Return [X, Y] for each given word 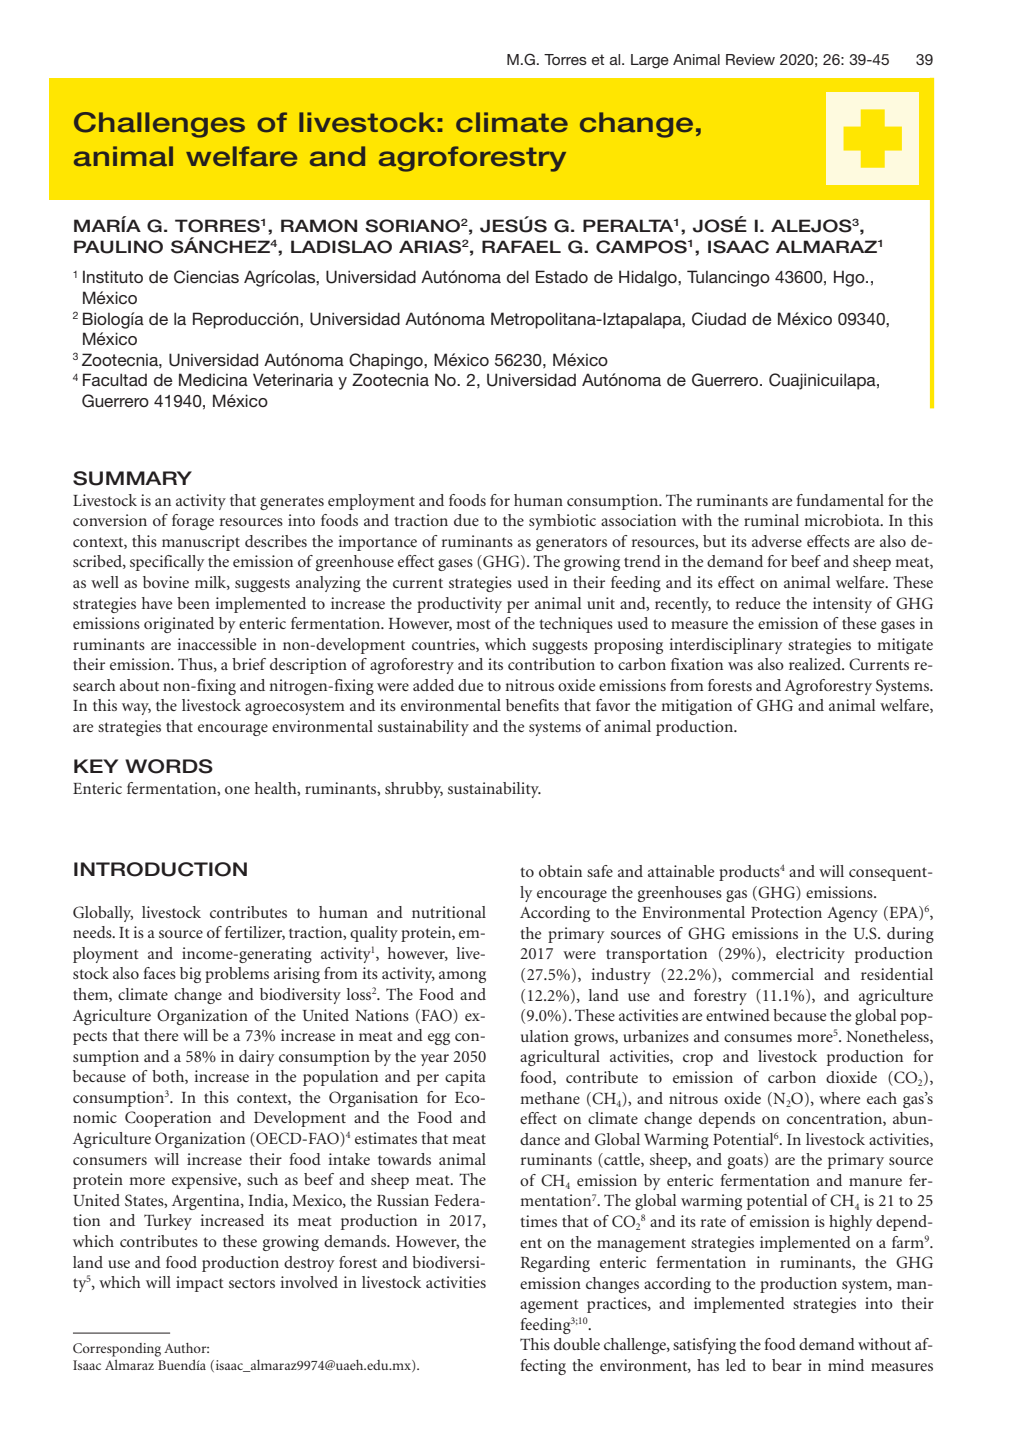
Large [650, 61]
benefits [532, 705]
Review [750, 59]
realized [816, 664]
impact [200, 1284]
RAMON [319, 226]
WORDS [169, 766]
